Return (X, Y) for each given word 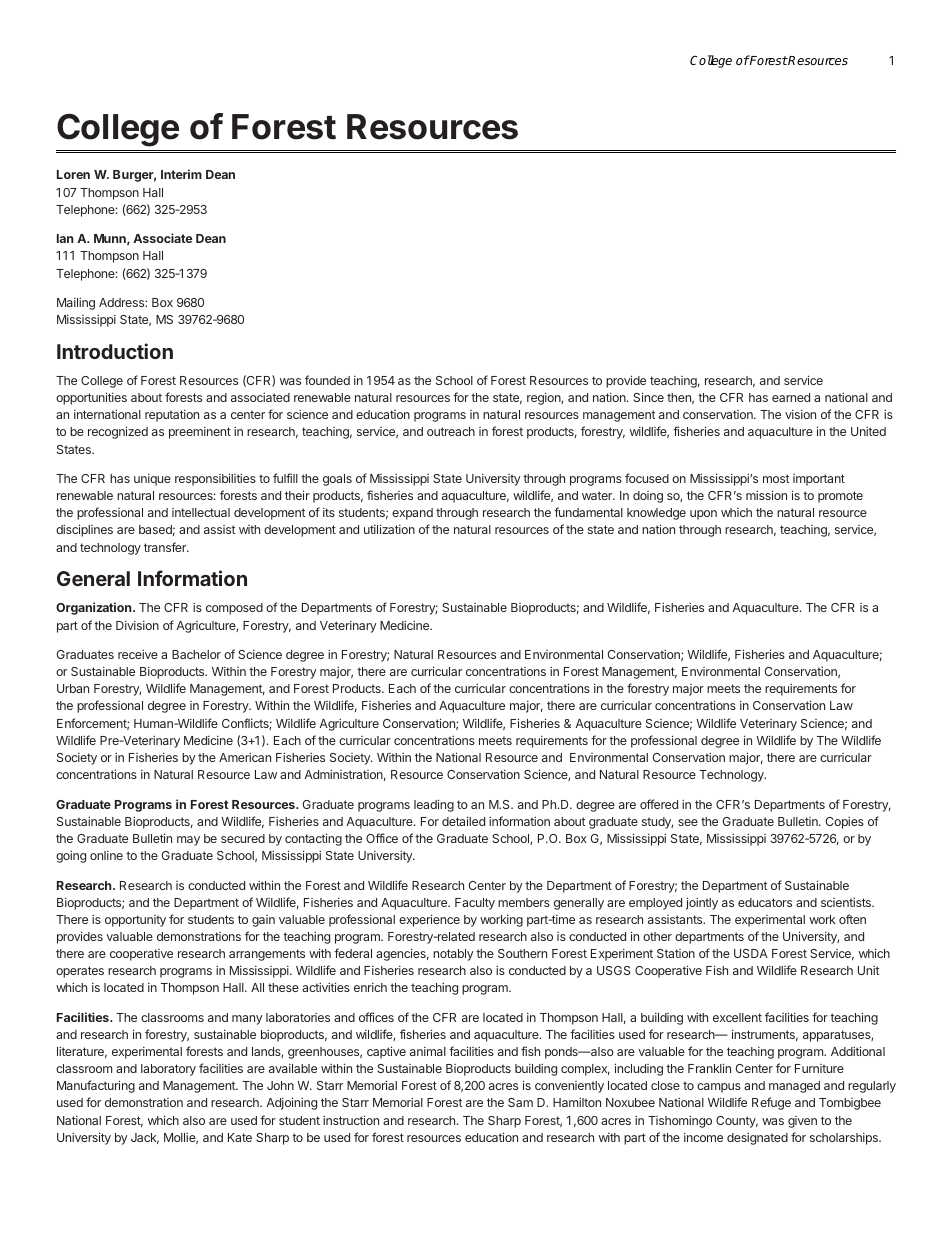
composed (234, 609)
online (106, 855)
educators (765, 902)
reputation (172, 416)
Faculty (475, 904)
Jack (145, 1138)
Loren (73, 174)
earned (791, 397)
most (776, 478)
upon (703, 515)
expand (412, 514)
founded (327, 380)
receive (138, 654)
